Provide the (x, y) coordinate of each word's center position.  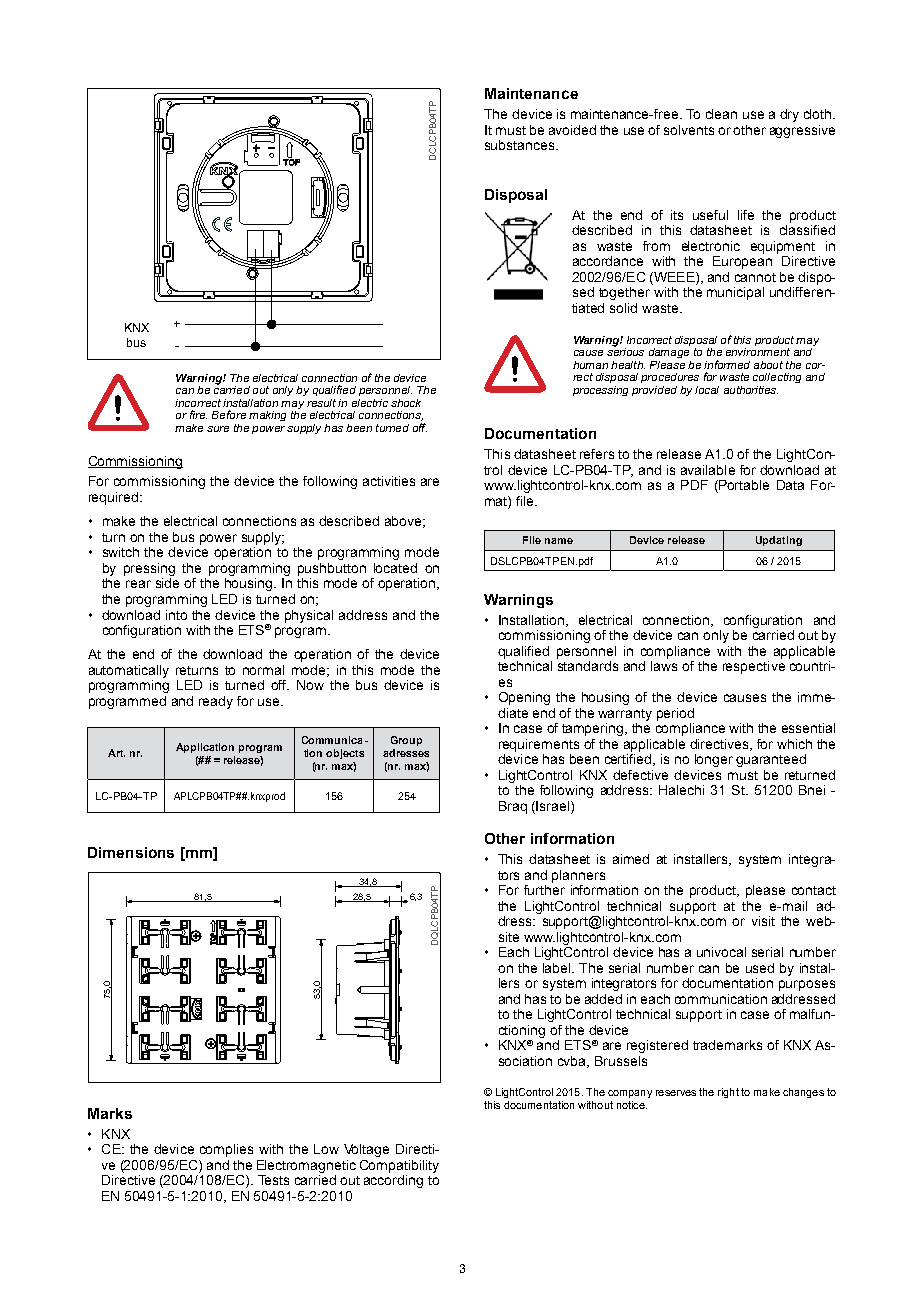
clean (721, 114)
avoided (572, 130)
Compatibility (399, 1166)
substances (521, 145)
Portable (743, 486)
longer (714, 760)
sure (218, 429)
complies (226, 1150)
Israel (554, 807)
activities (389, 481)
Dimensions (131, 852)
